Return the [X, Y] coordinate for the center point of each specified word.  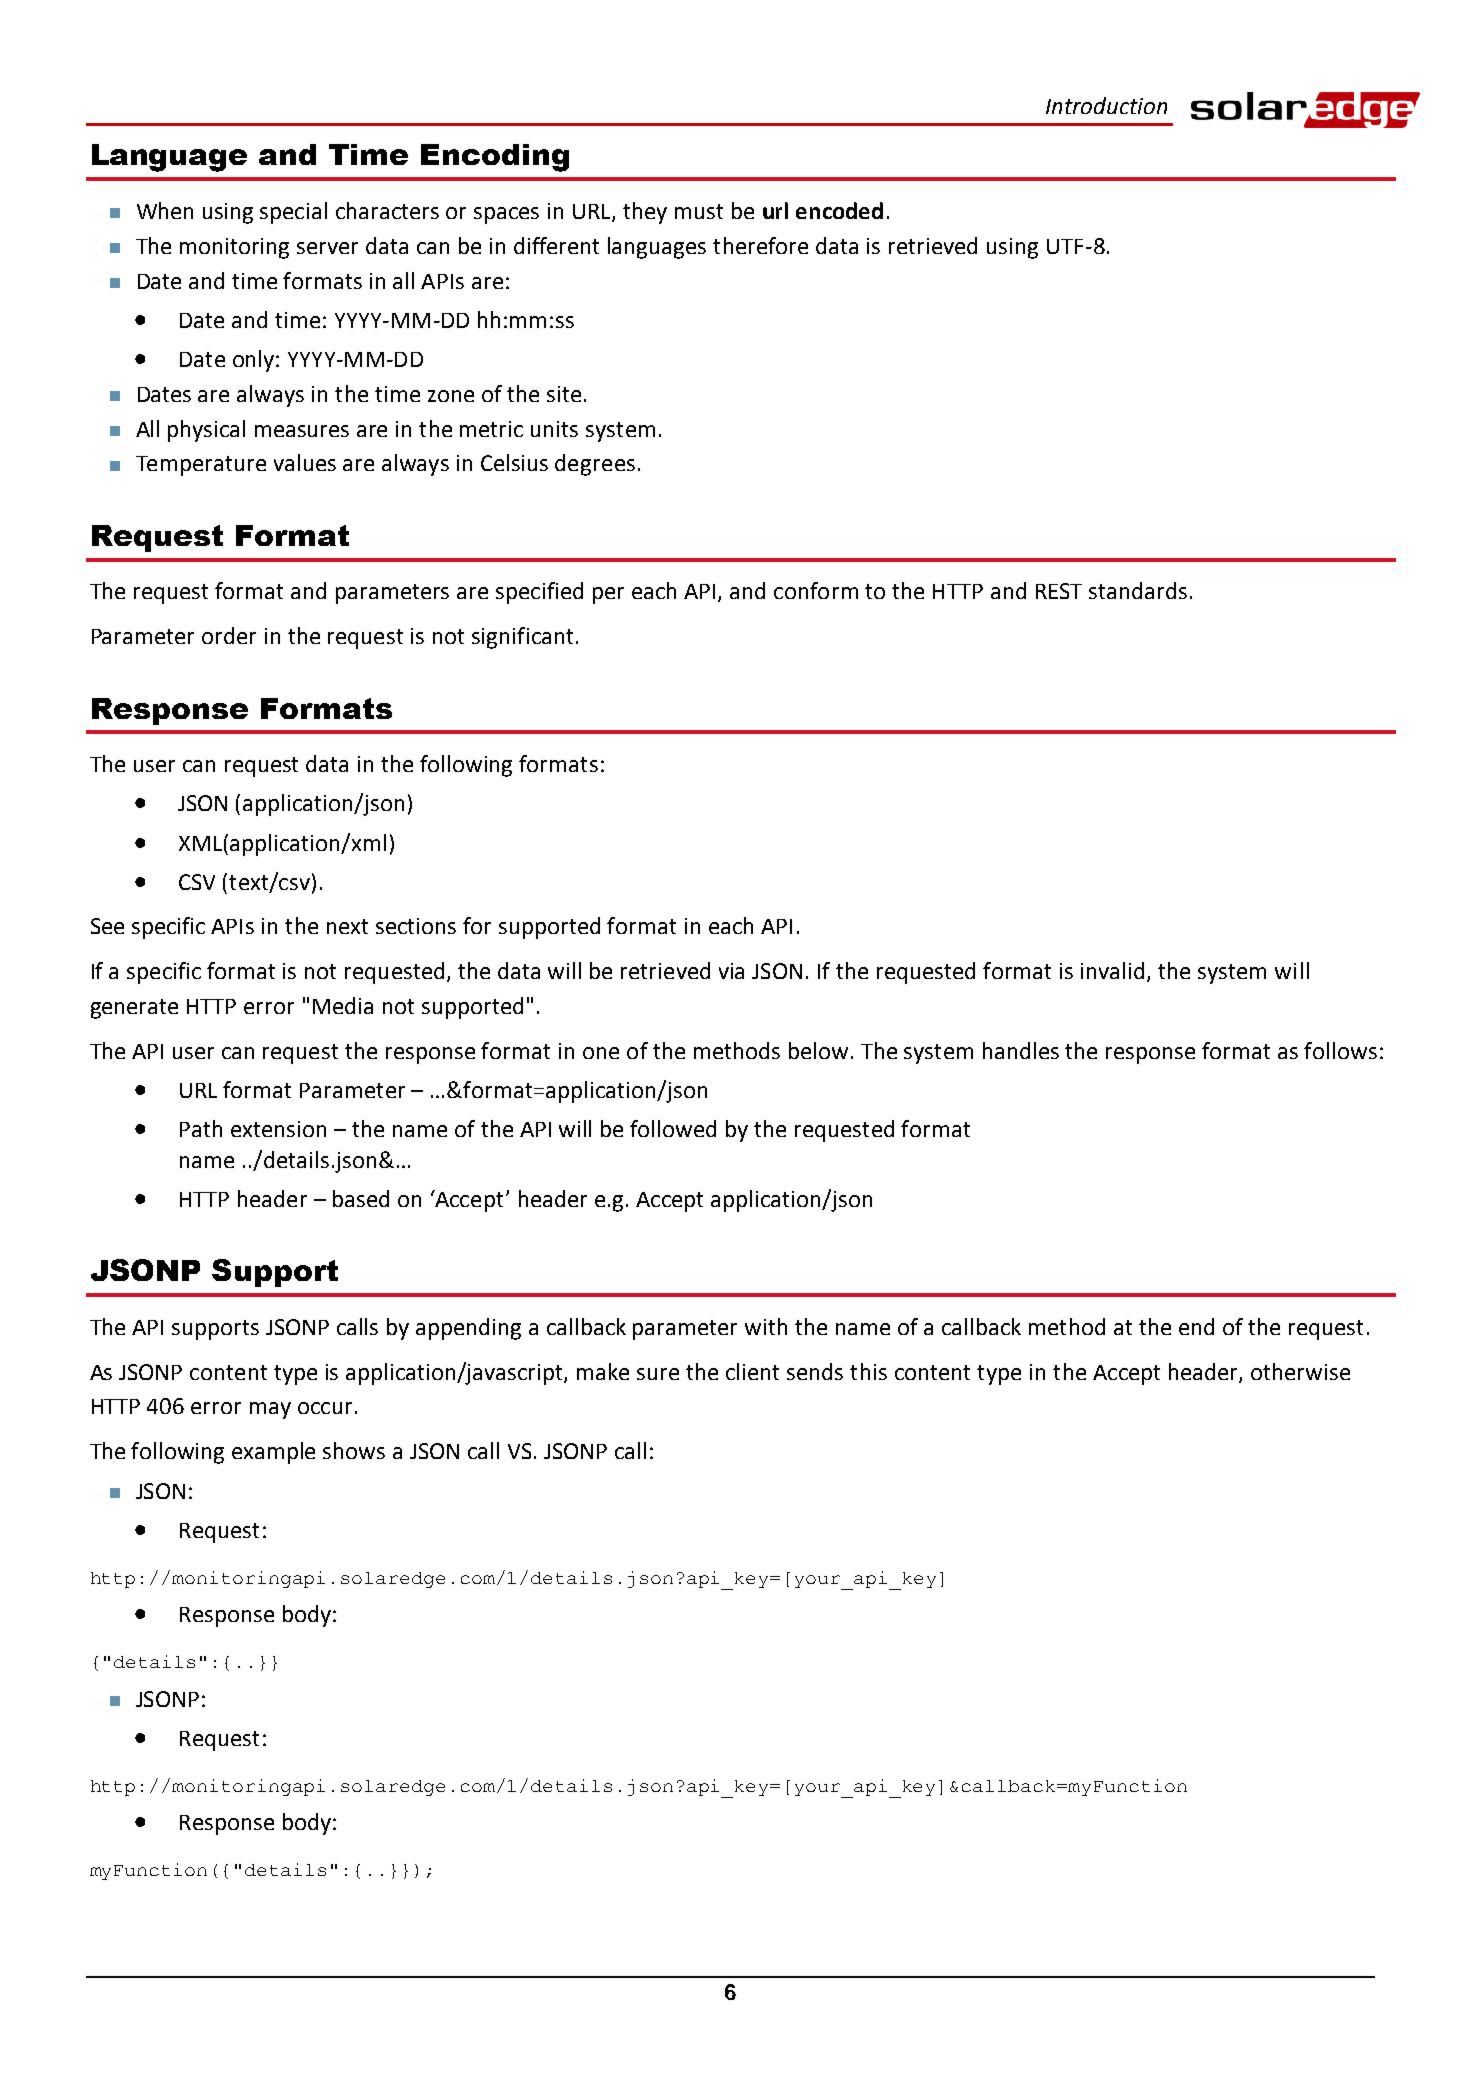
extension [278, 1129]
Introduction [1106, 105]
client [752, 1371]
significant [522, 638]
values [305, 462]
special [293, 213]
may [270, 1410]
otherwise [1300, 1371]
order [229, 635]
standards [1138, 590]
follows [1340, 1050]
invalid [1112, 970]
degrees [595, 465]
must [699, 211]
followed [673, 1128]
